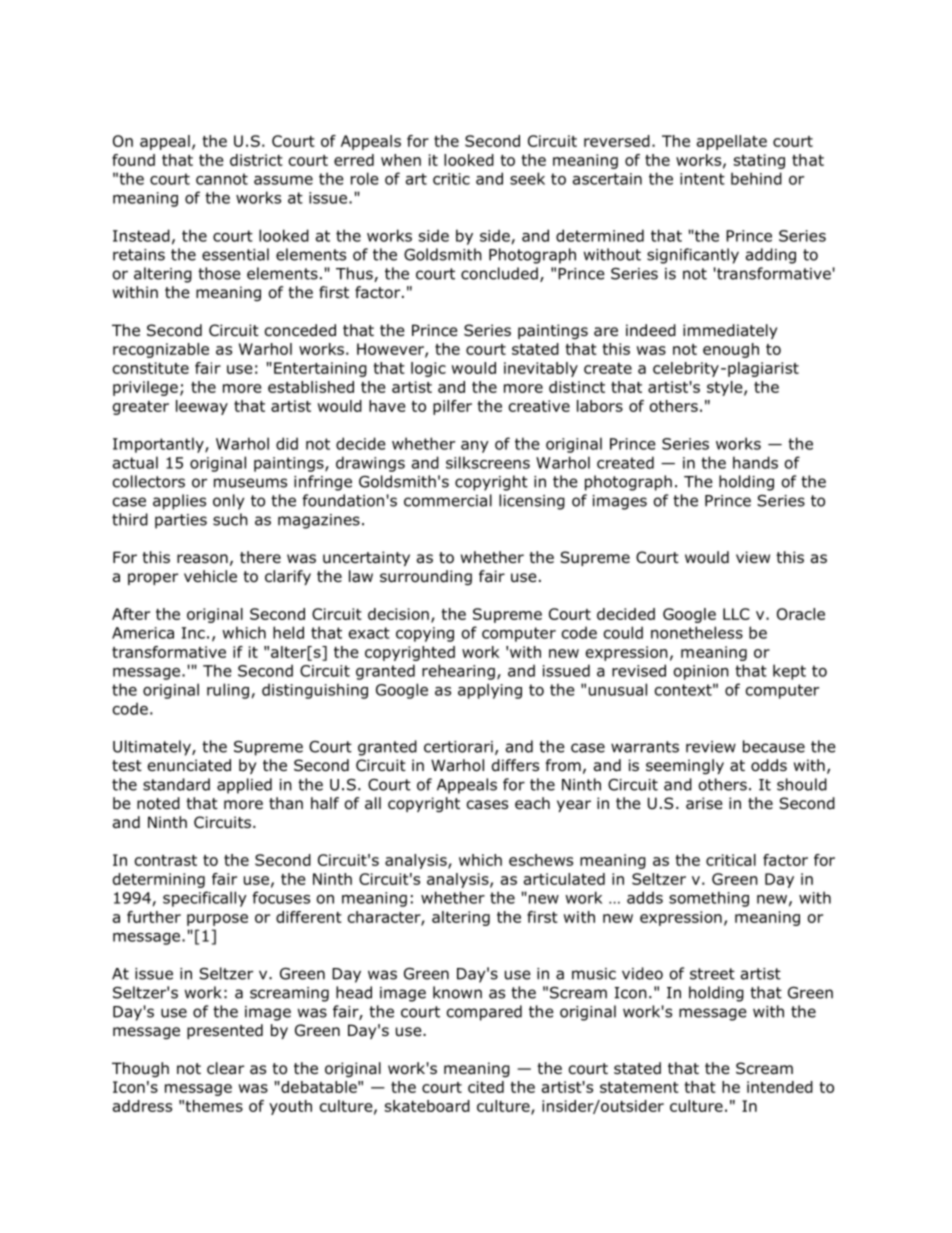  I want to click on museums, so click(250, 483).
